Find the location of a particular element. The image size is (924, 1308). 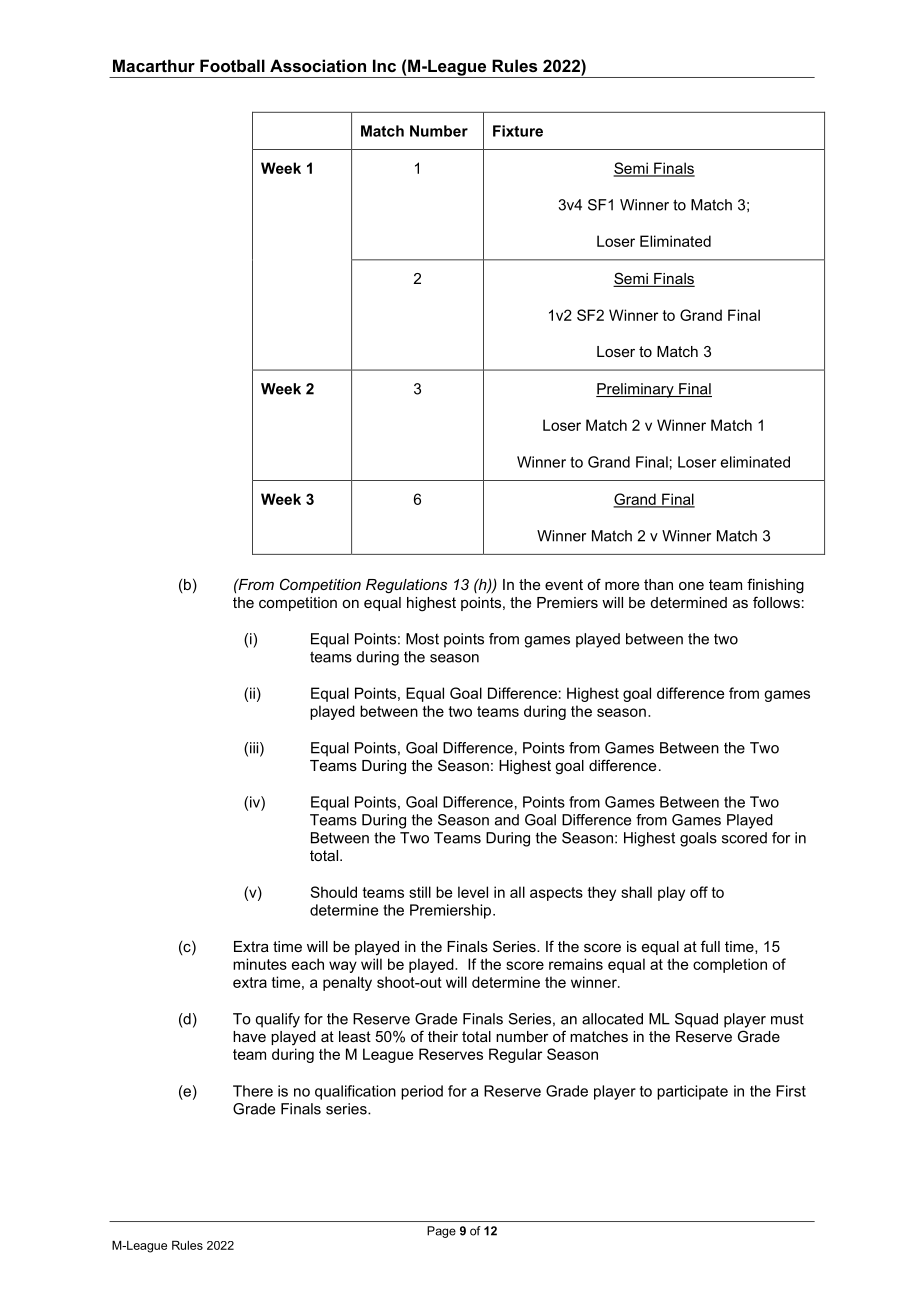

Football is located at coordinates (232, 65).
